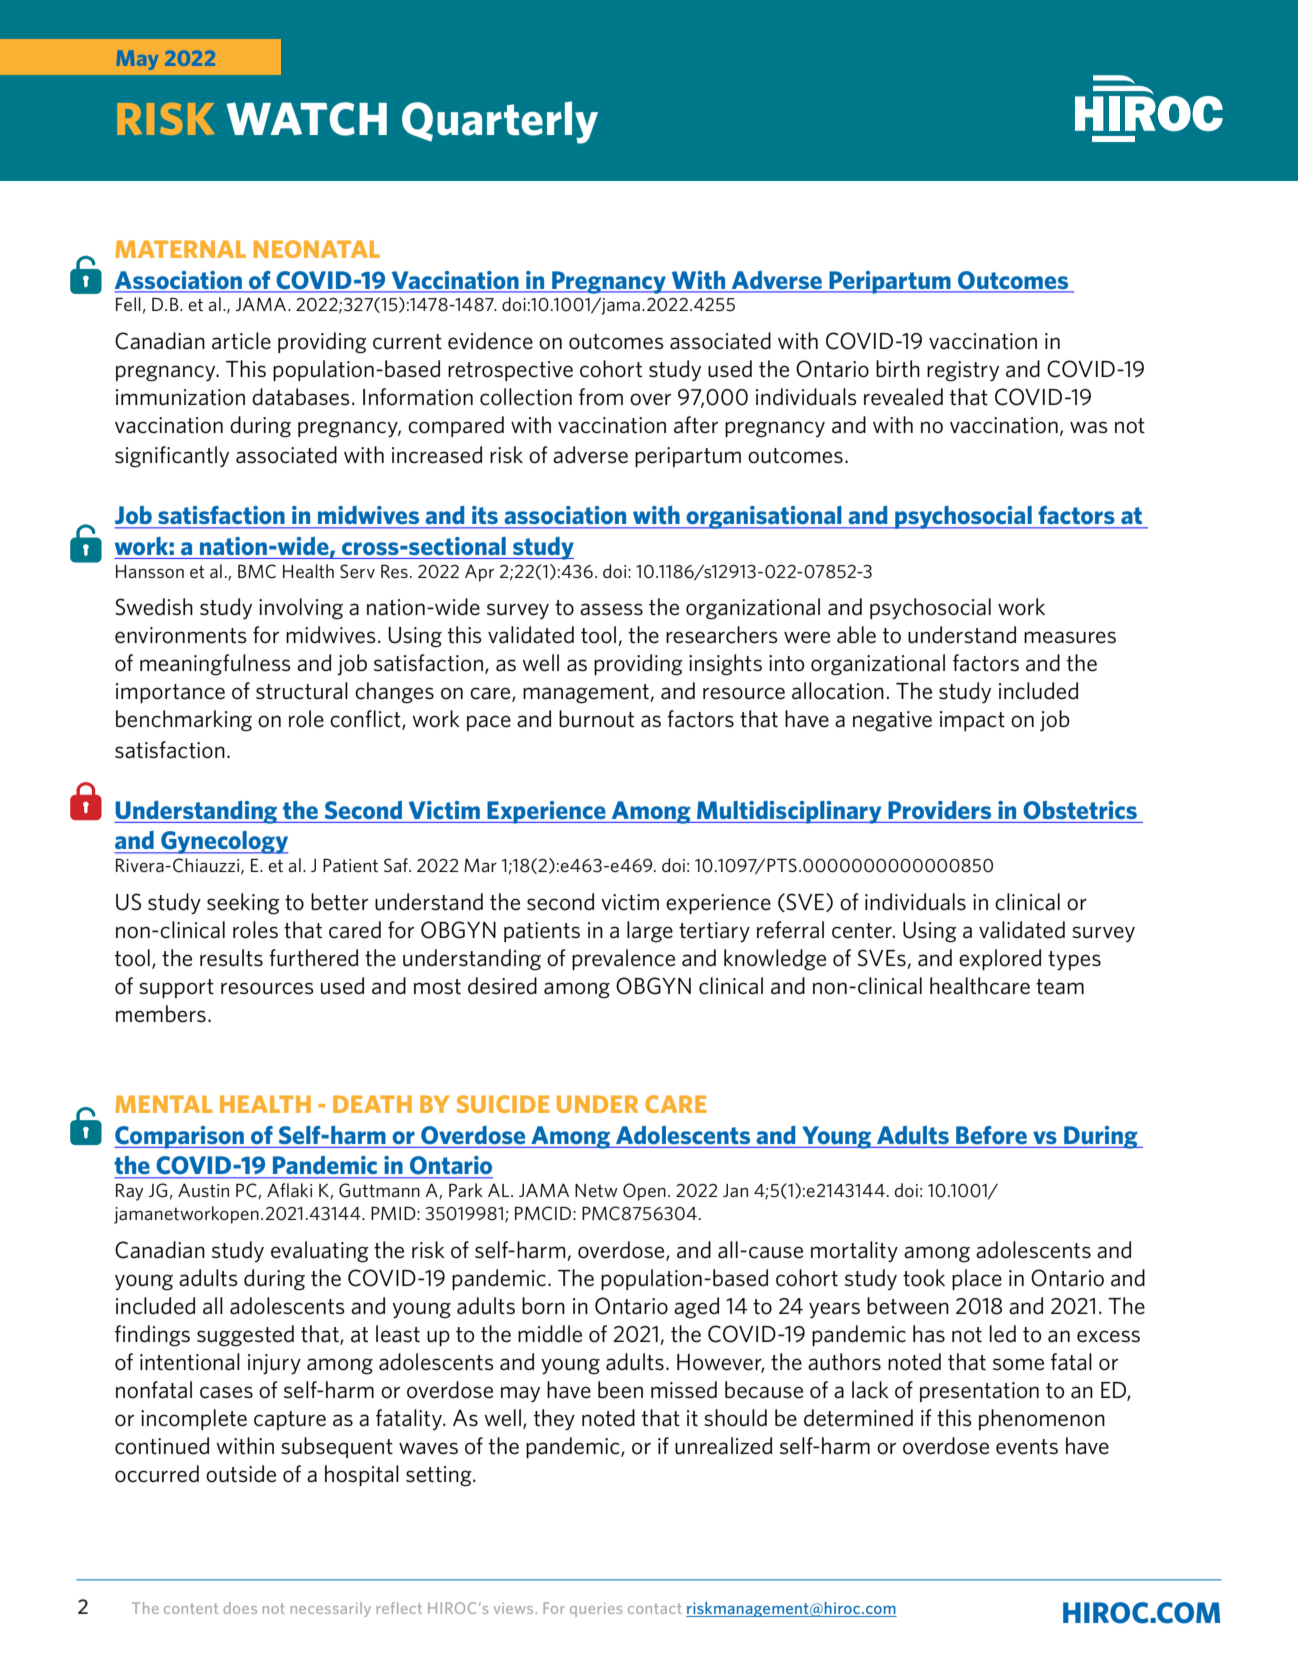 This screenshot has width=1298, height=1679. I want to click on Austin, so click(203, 1190).
